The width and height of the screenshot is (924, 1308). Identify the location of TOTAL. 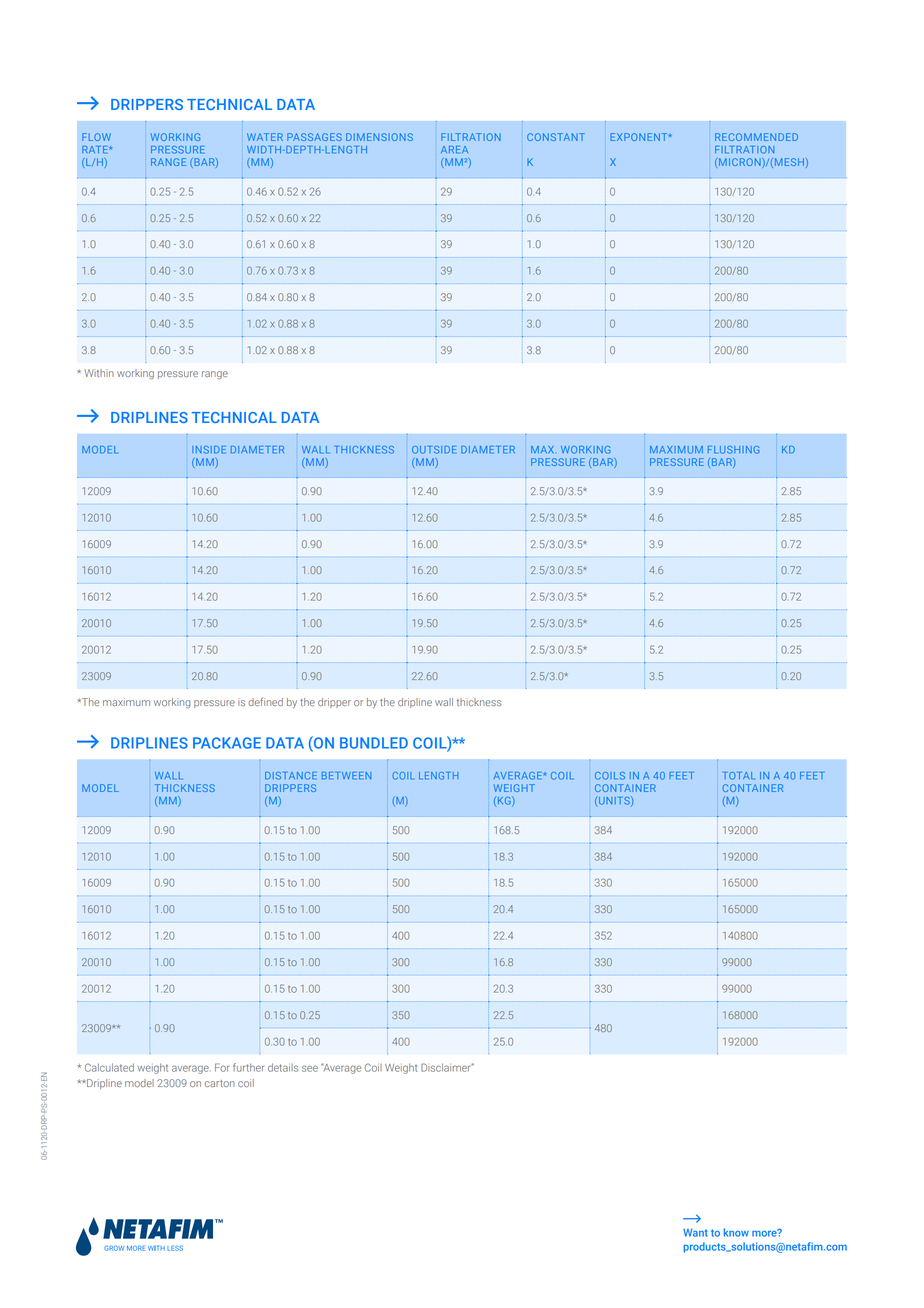
(738, 776).
